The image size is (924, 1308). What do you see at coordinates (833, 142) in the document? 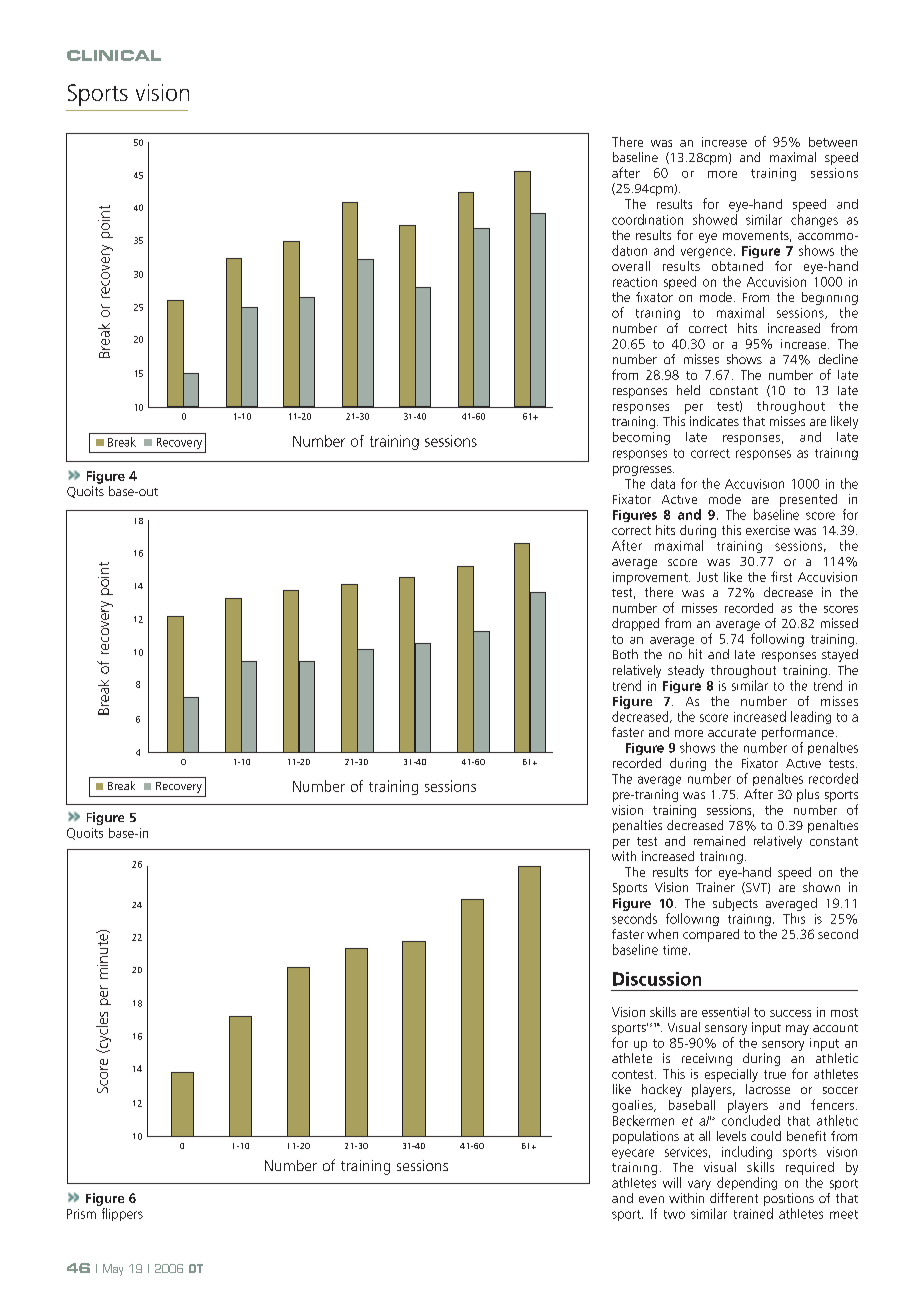
I see `between` at bounding box center [833, 142].
